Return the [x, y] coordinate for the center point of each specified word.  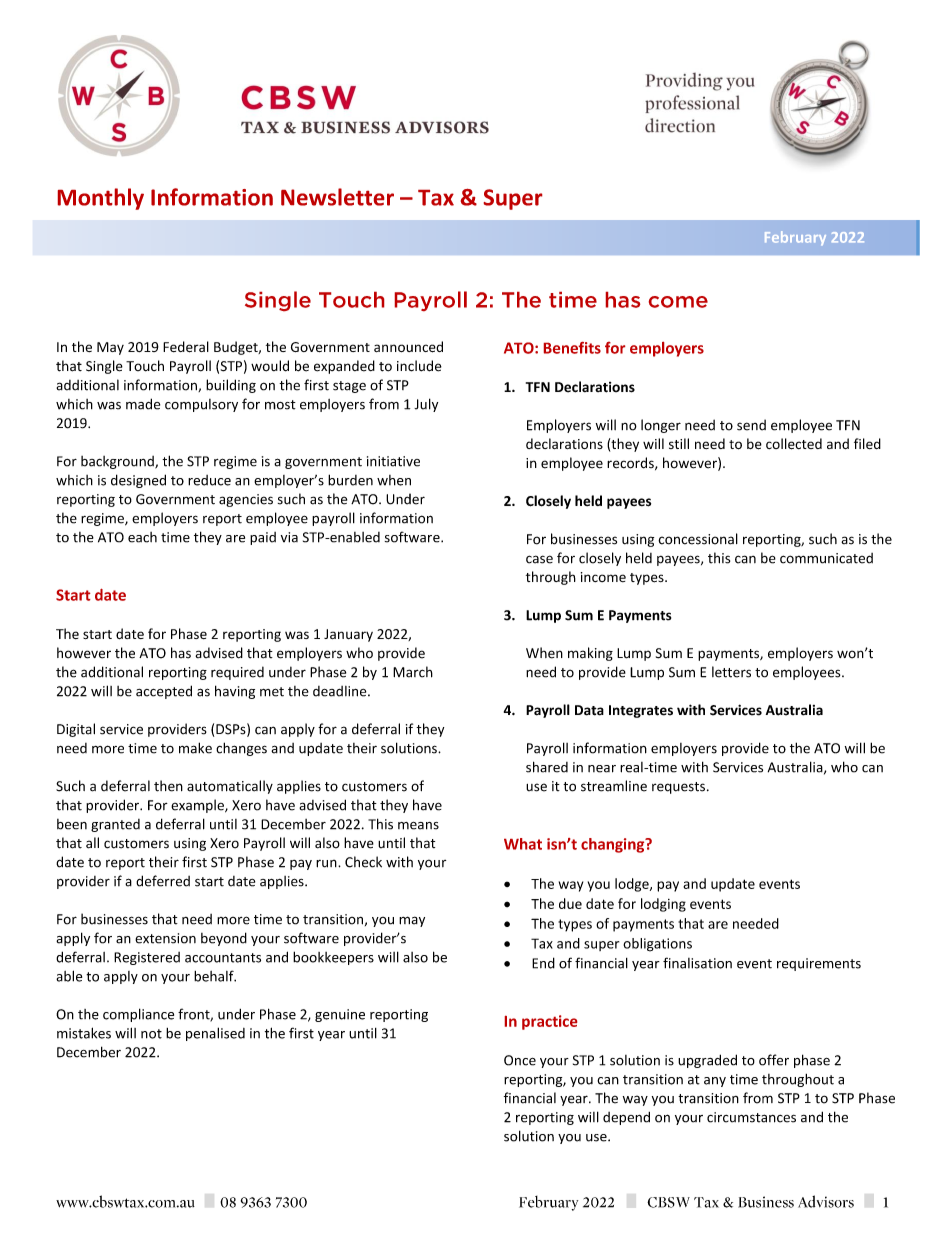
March [413, 672]
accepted [164, 692]
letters [731, 672]
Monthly [101, 199]
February [795, 238]
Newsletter [337, 197]
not [151, 1034]
